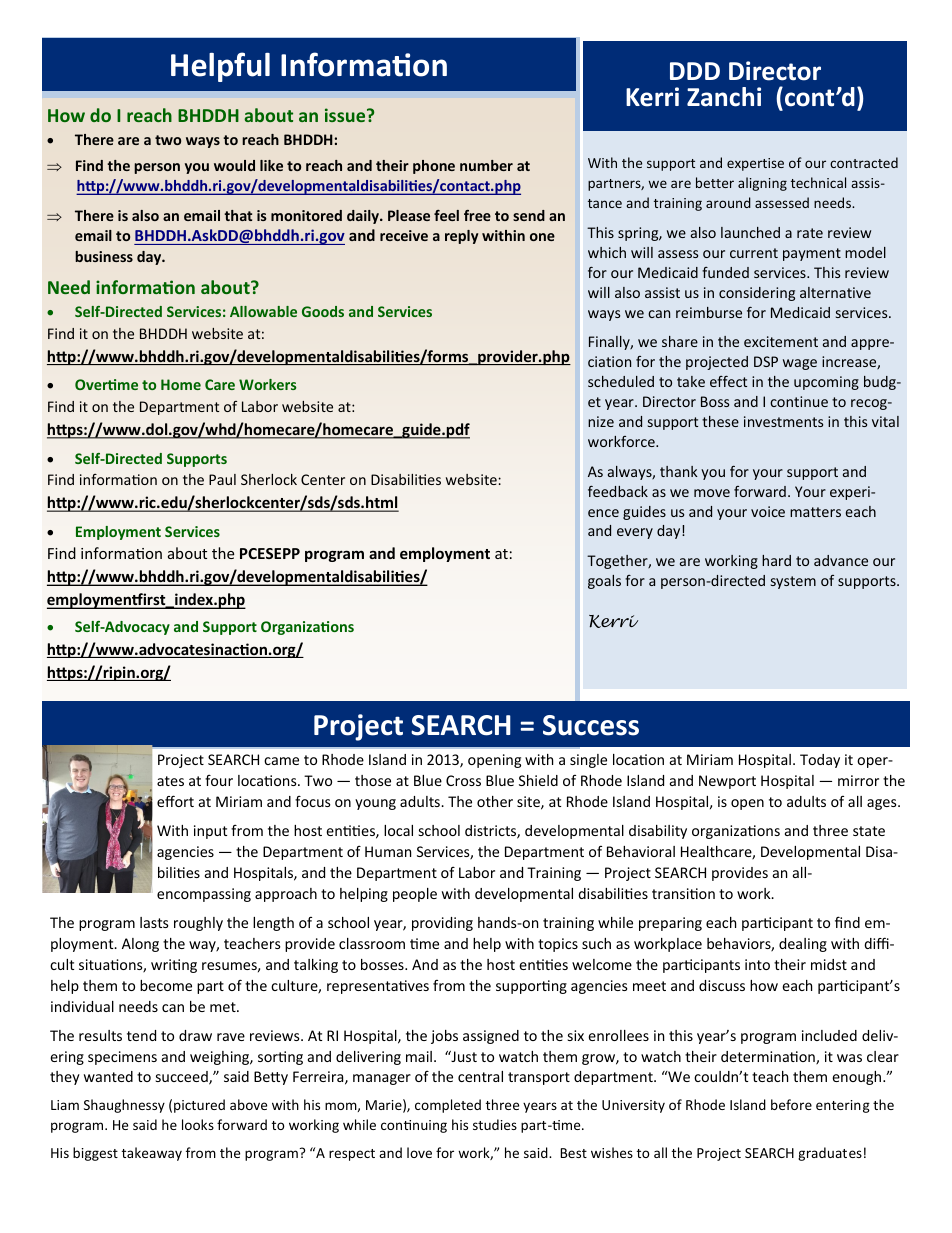 Image resolution: width=952 pixels, height=1233 pixels. Describe the element at coordinates (222, 479) in the image. I see `Paul` at that location.
